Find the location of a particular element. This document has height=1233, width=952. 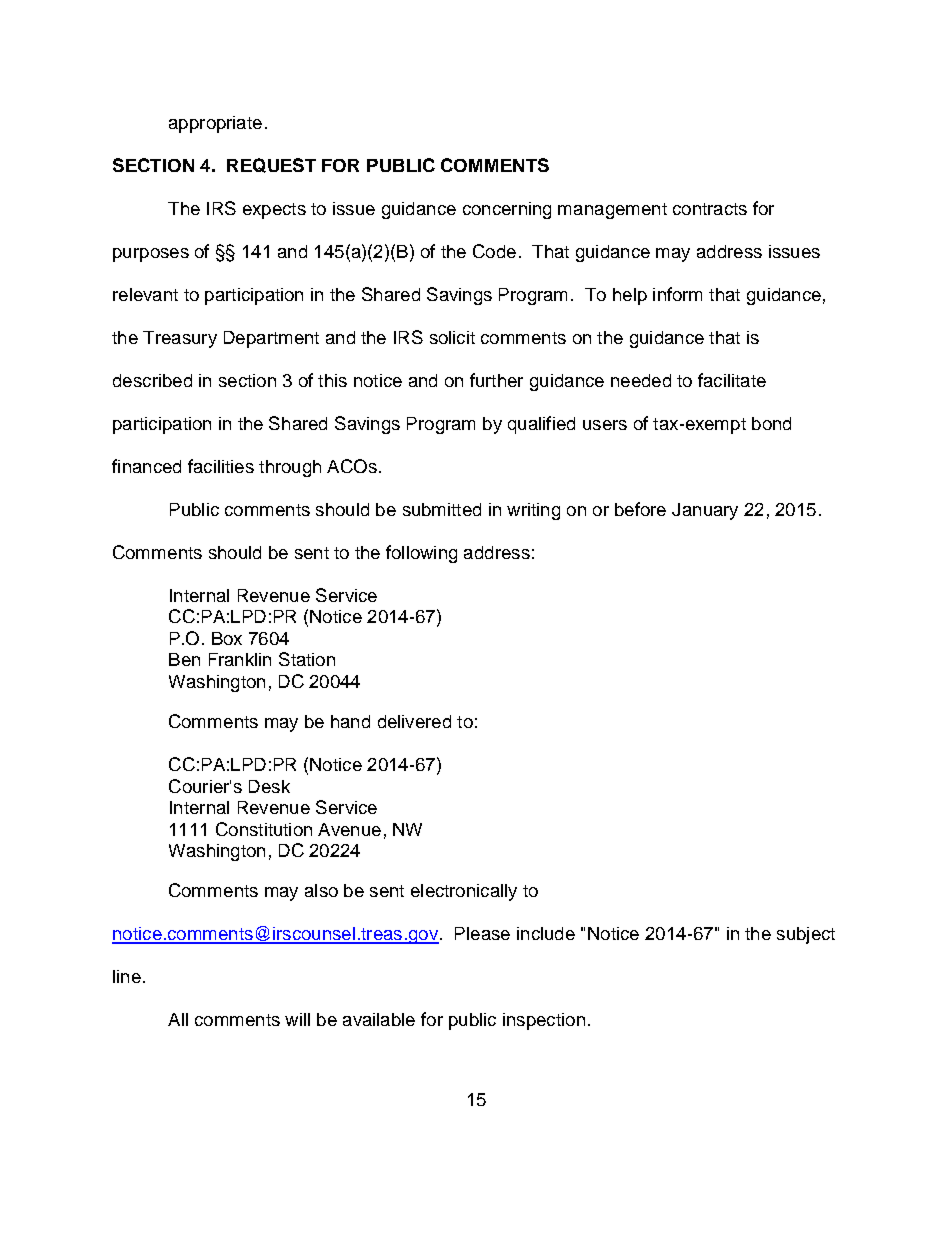

January is located at coordinates (705, 511).
